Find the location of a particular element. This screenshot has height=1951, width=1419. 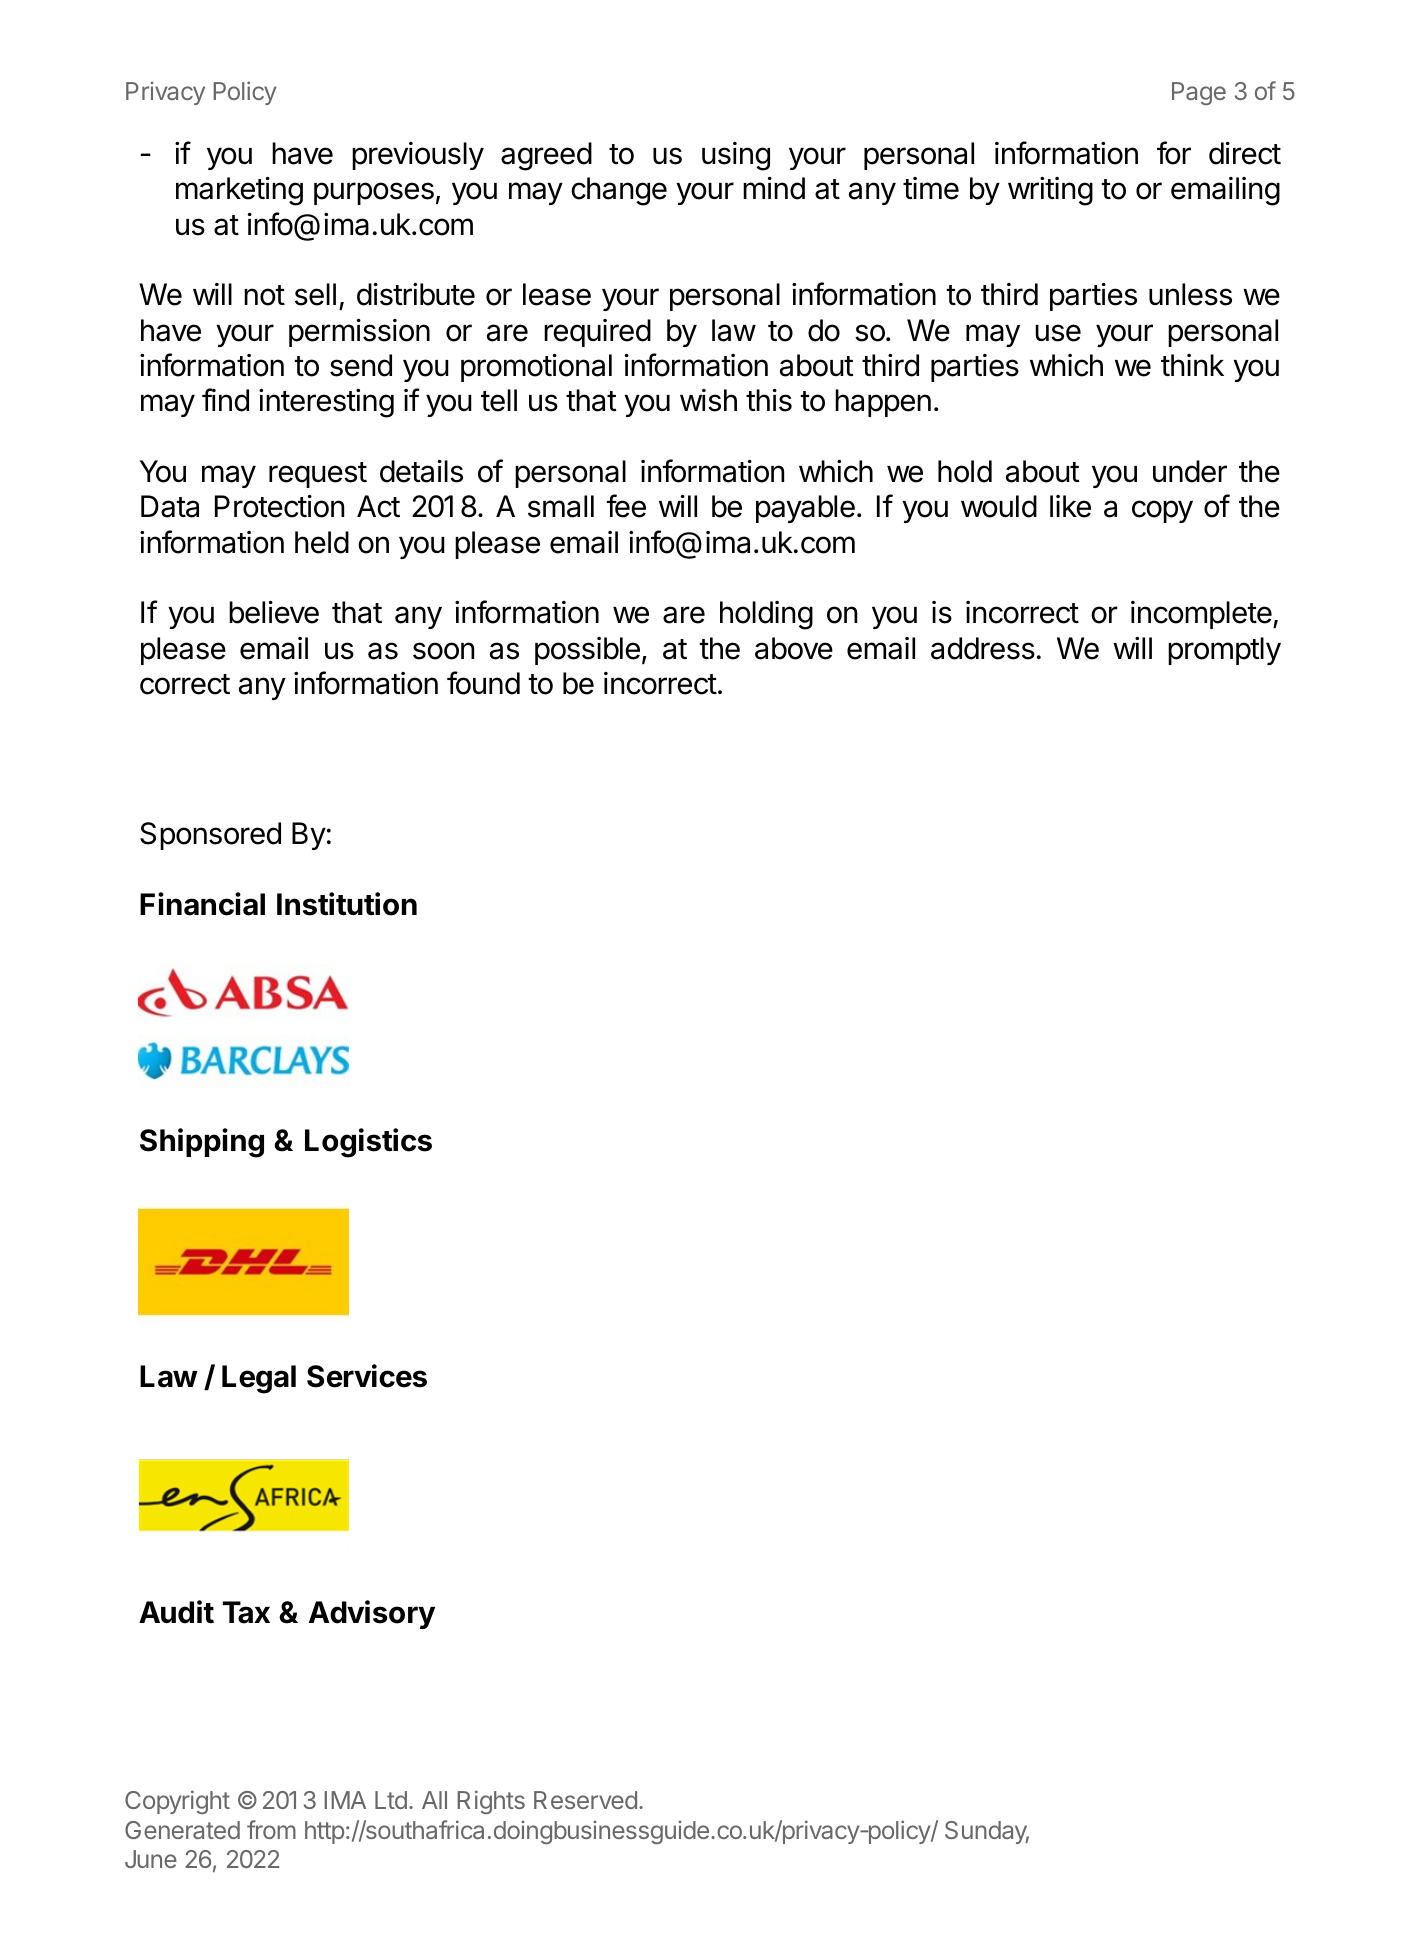

from is located at coordinates (271, 1829).
